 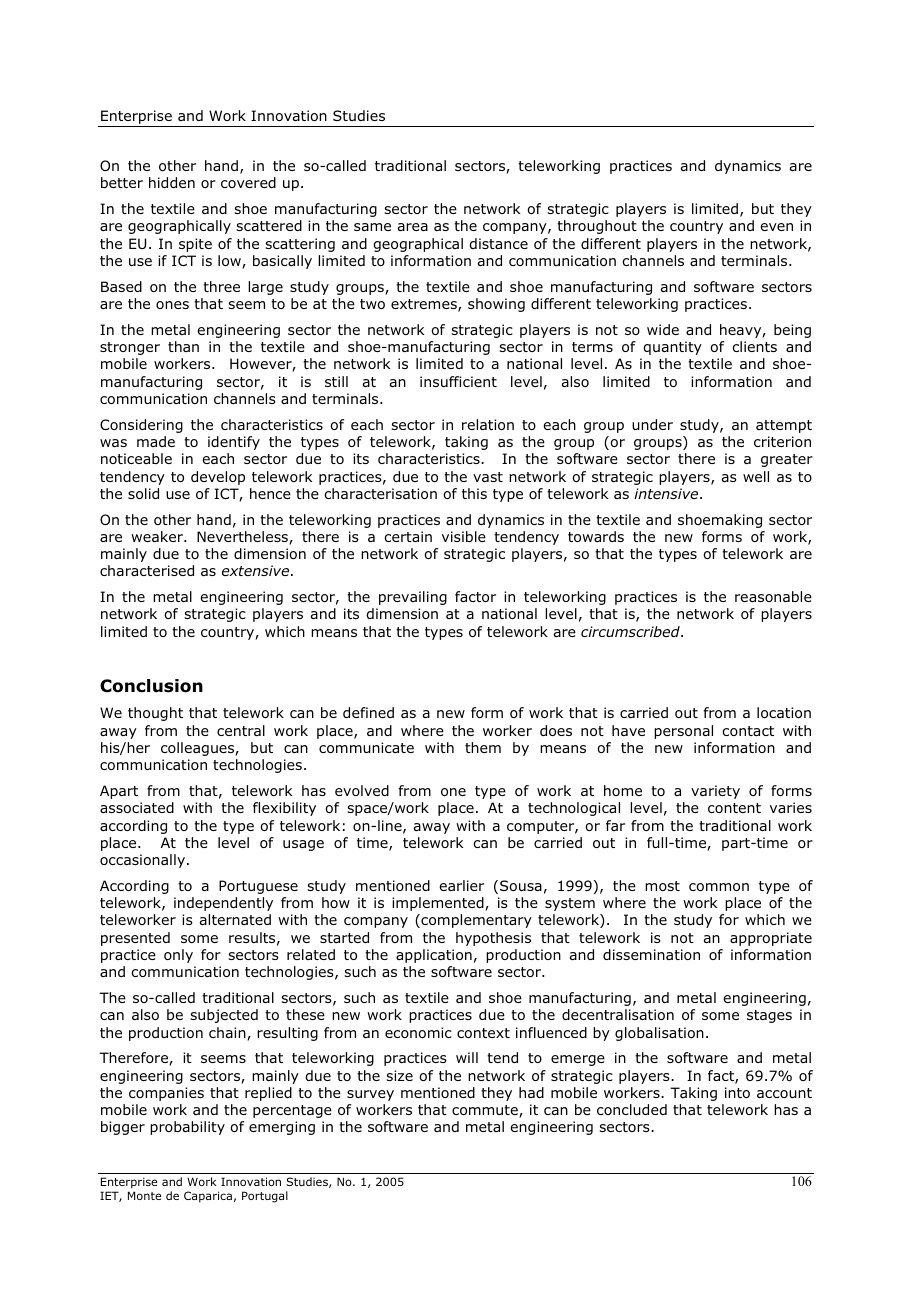 I want to click on area, so click(x=413, y=227).
